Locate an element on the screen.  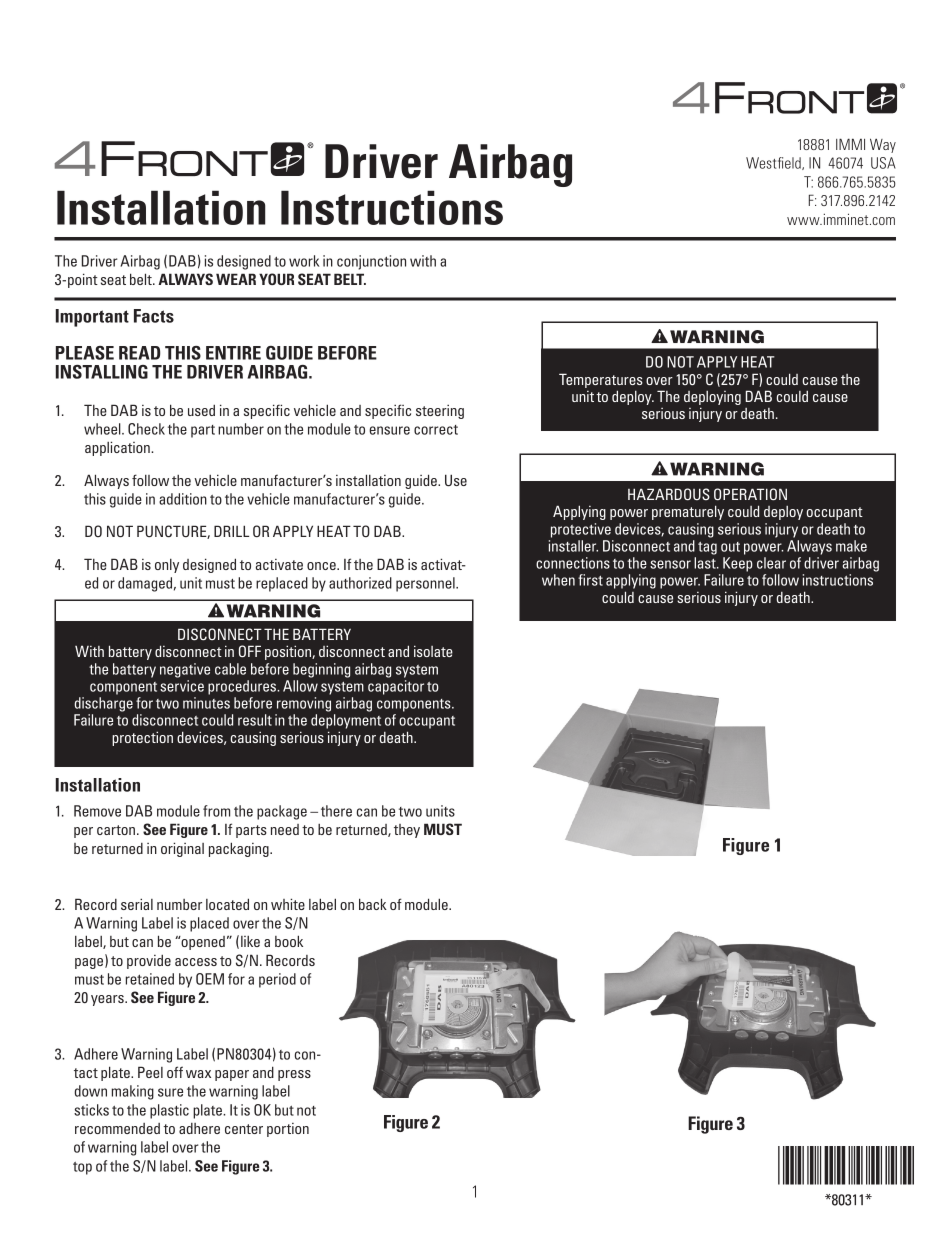
conjunction is located at coordinates (371, 262).
